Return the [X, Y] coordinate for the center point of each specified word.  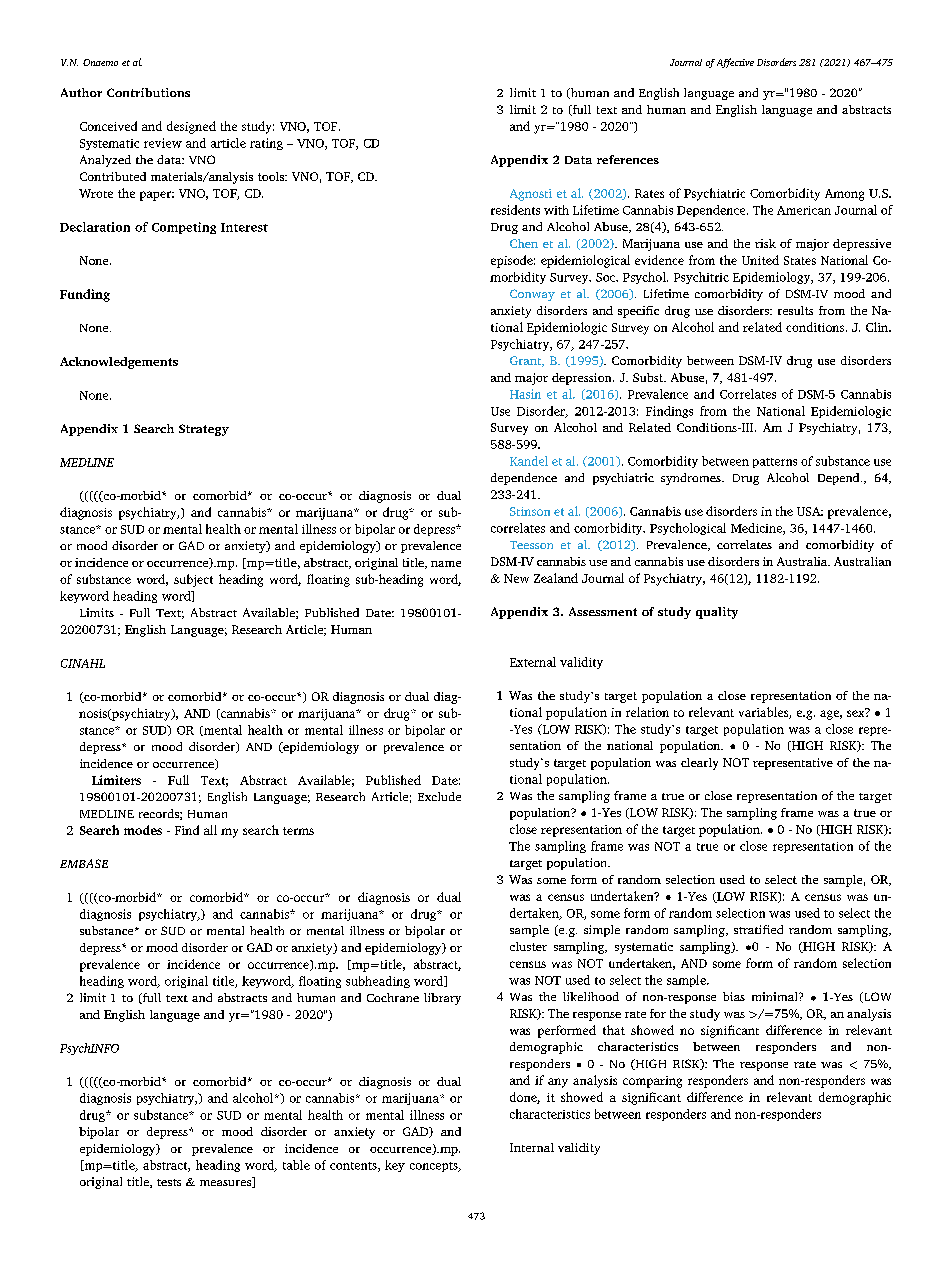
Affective [735, 63]
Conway [532, 295]
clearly [699, 764]
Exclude [439, 796]
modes [143, 830]
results [795, 310]
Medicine [757, 529]
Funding [85, 295]
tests [169, 1182]
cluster [528, 946]
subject [193, 580]
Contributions [148, 92]
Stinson [530, 511]
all [210, 830]
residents [515, 210]
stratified [758, 929]
